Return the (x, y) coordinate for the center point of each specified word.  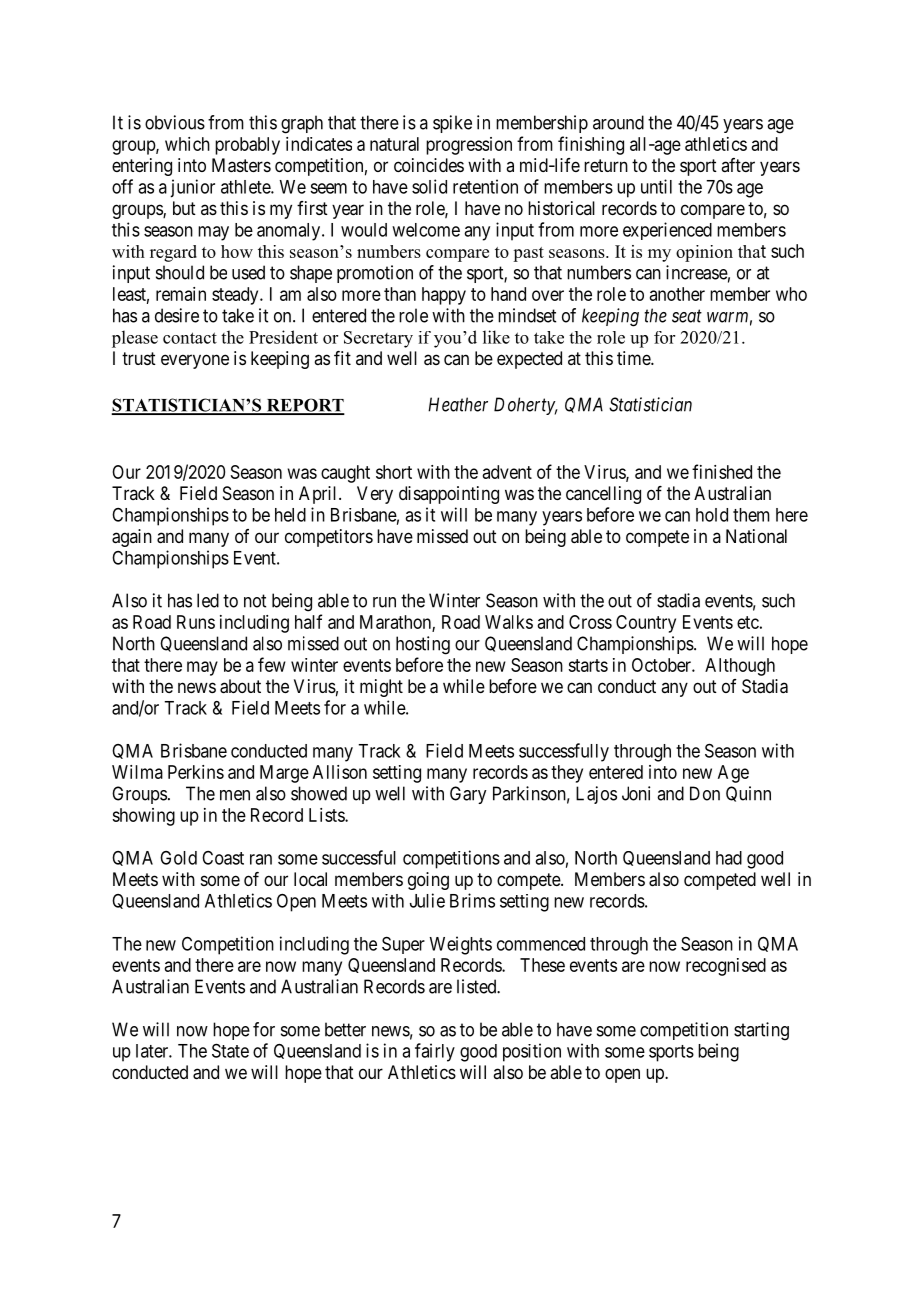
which (187, 144)
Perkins (196, 772)
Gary (468, 795)
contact (190, 338)
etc (748, 622)
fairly (435, 1052)
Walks (509, 622)
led (208, 600)
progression (469, 146)
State (230, 1050)
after (738, 165)
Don (705, 793)
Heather (458, 404)
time (634, 358)
